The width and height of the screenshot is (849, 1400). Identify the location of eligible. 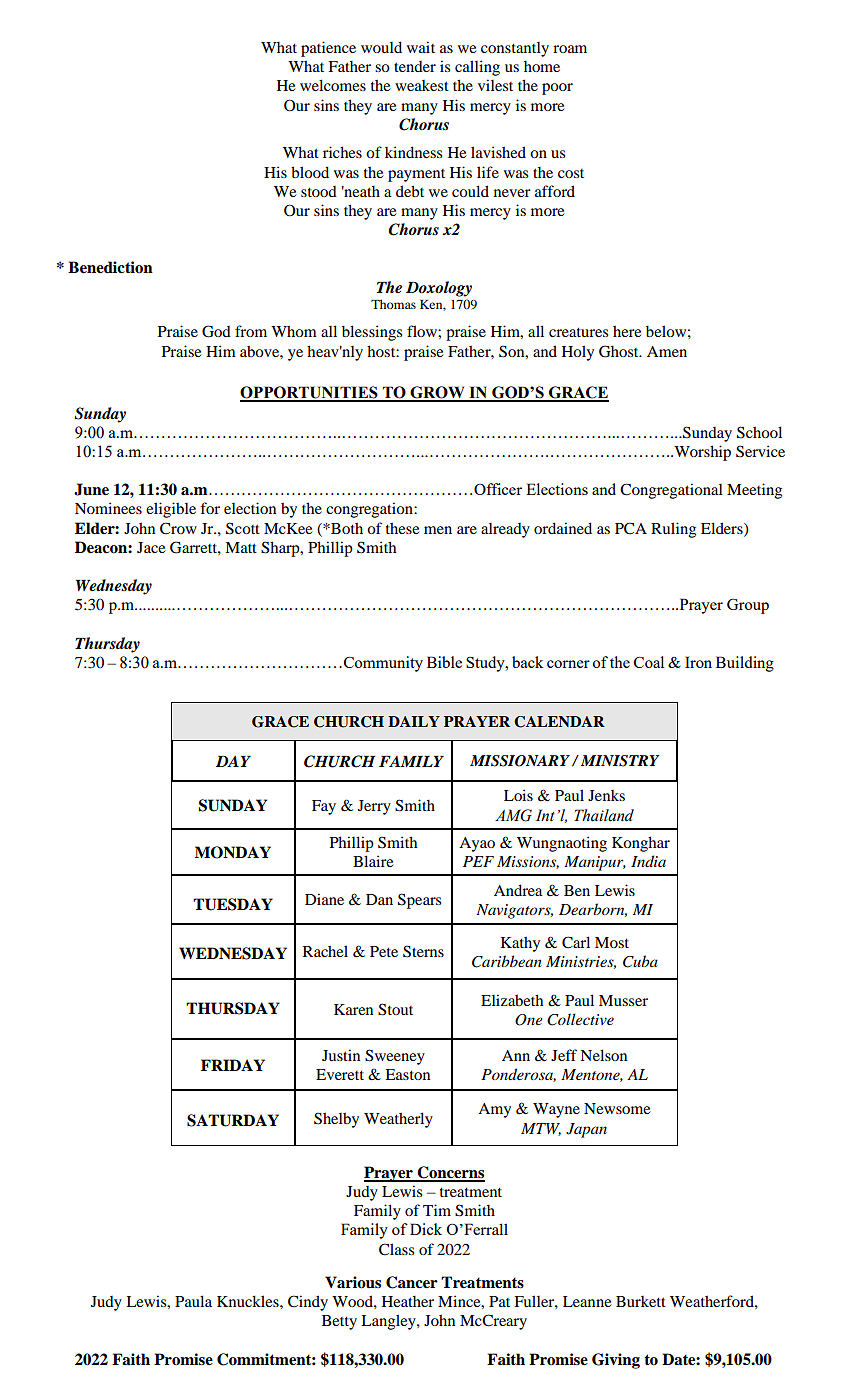
(171, 510).
